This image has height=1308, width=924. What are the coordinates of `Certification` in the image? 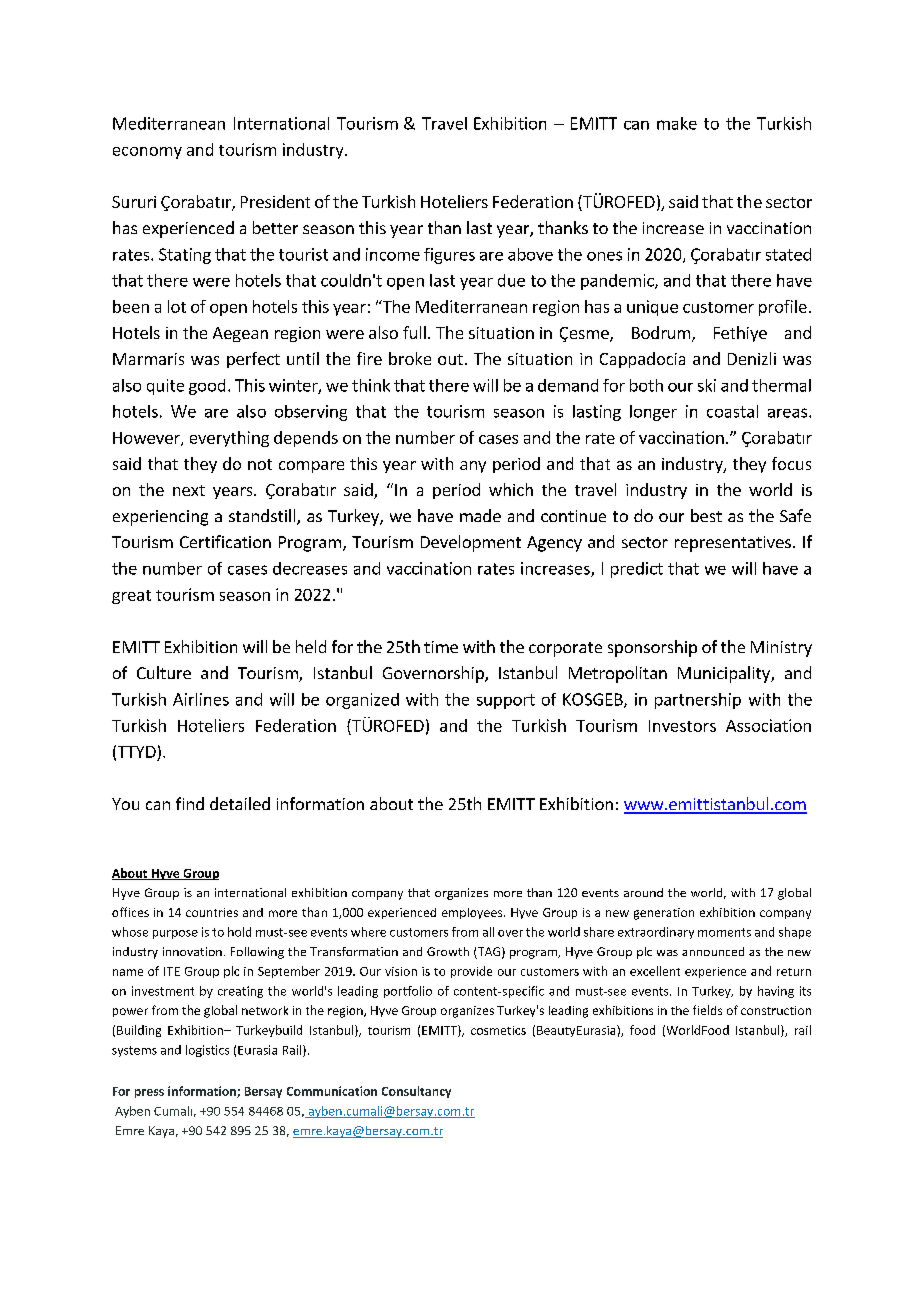 It's located at (225, 541).
